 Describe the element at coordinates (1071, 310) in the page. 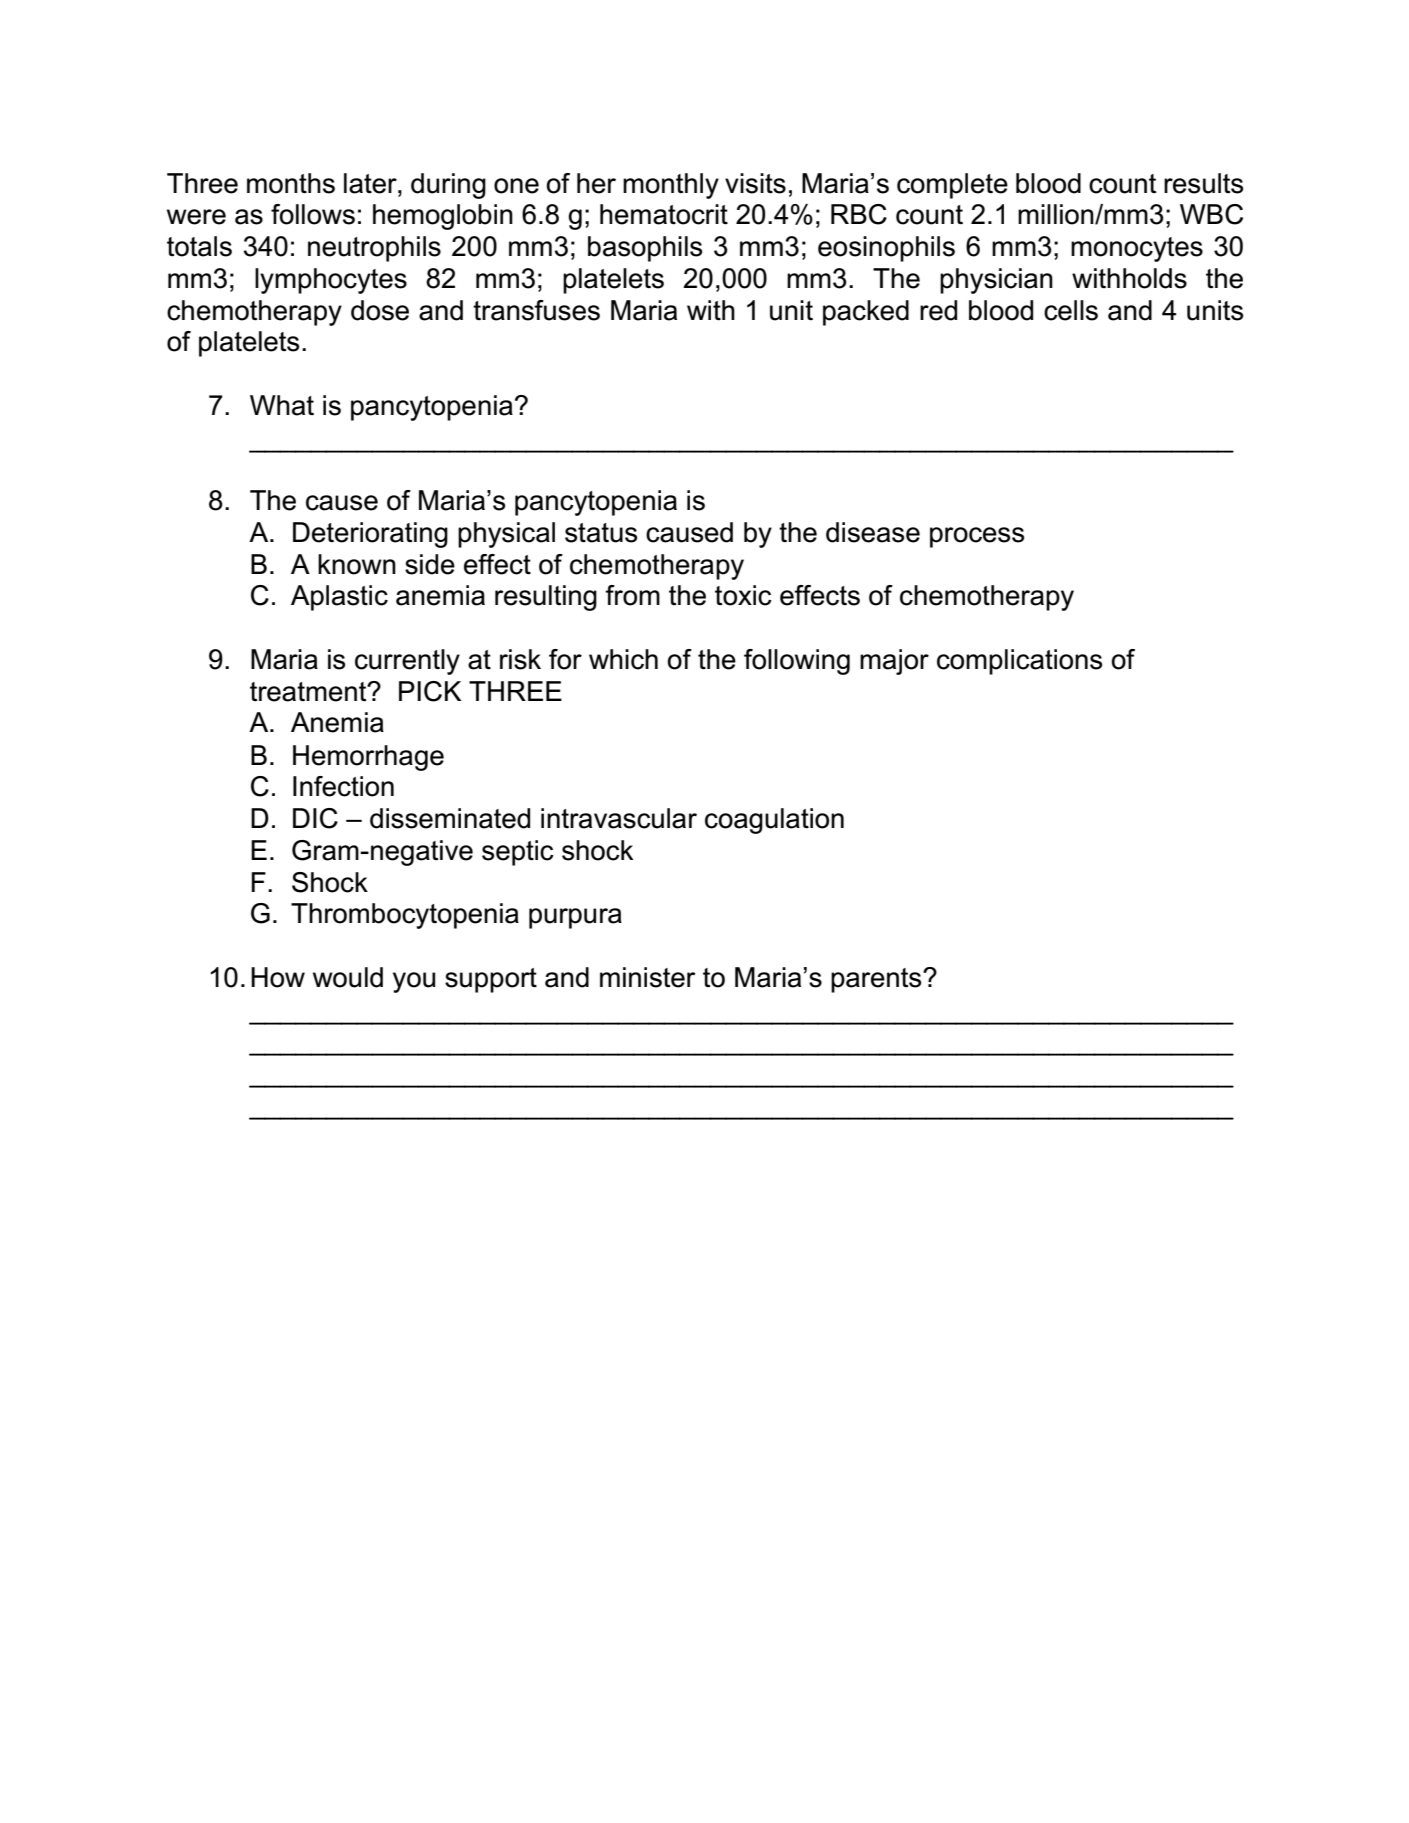

I see `cells` at that location.
